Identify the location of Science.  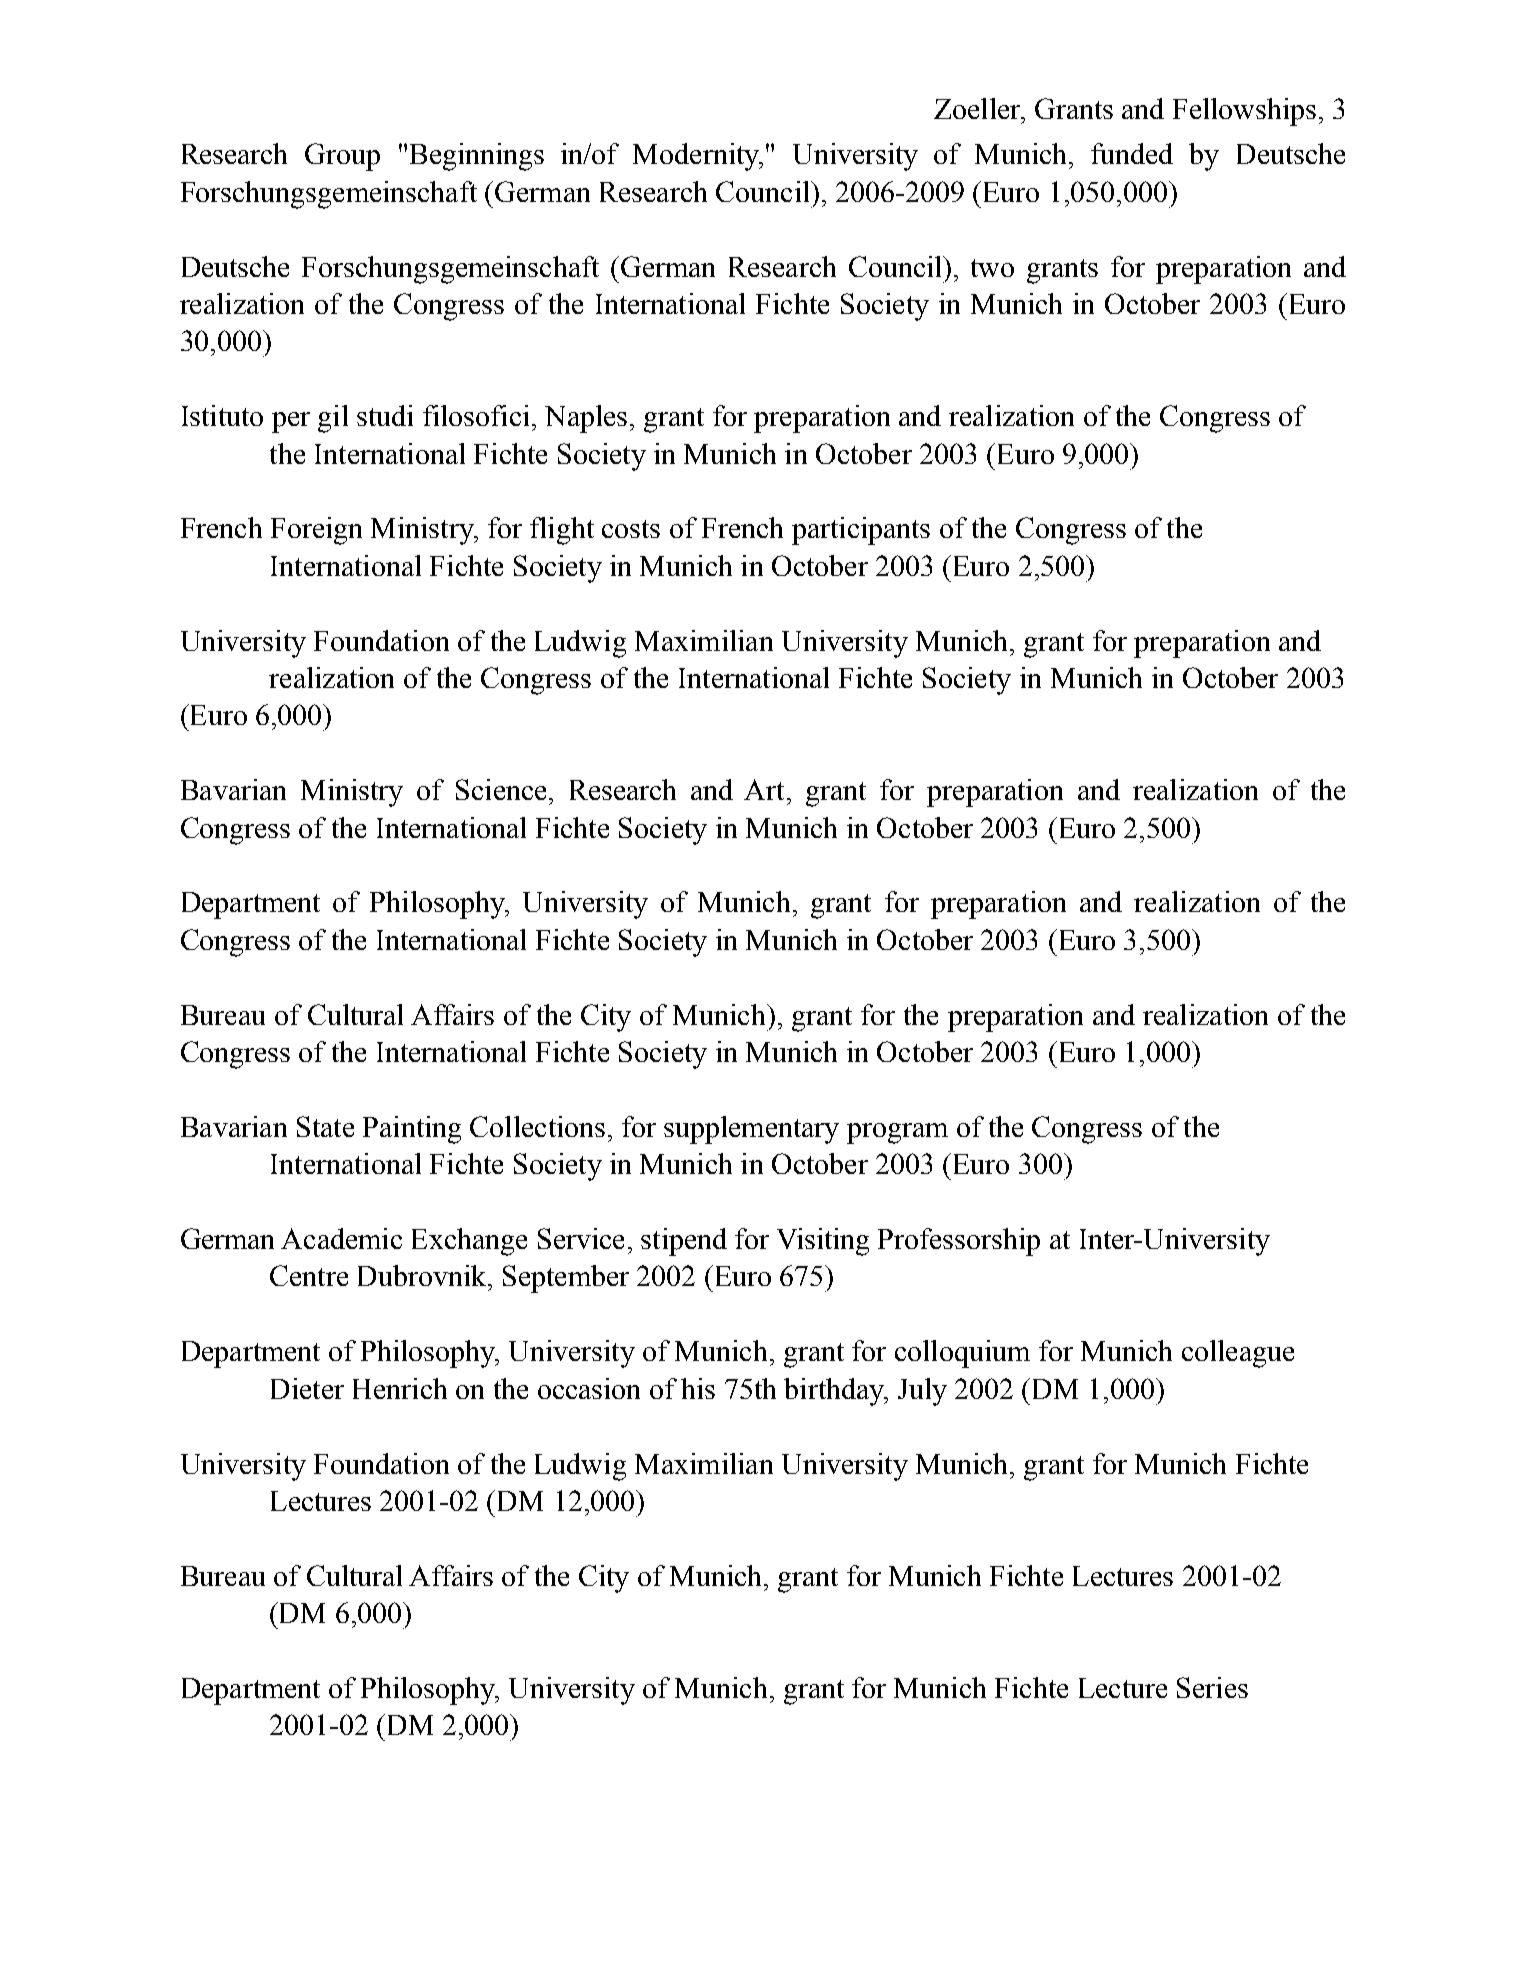
(501, 789).
